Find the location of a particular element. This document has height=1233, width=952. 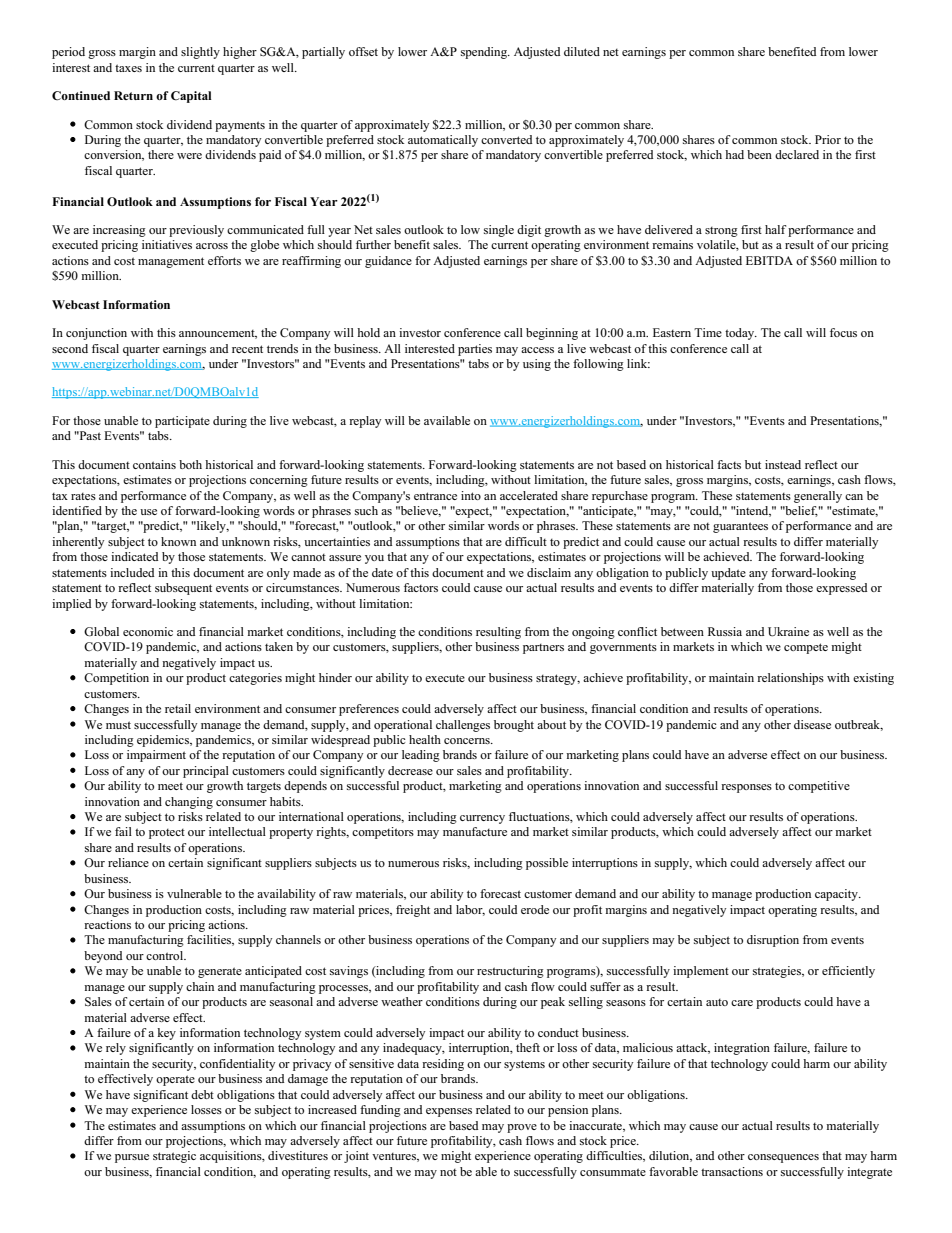

Ukraine is located at coordinates (788, 632).
